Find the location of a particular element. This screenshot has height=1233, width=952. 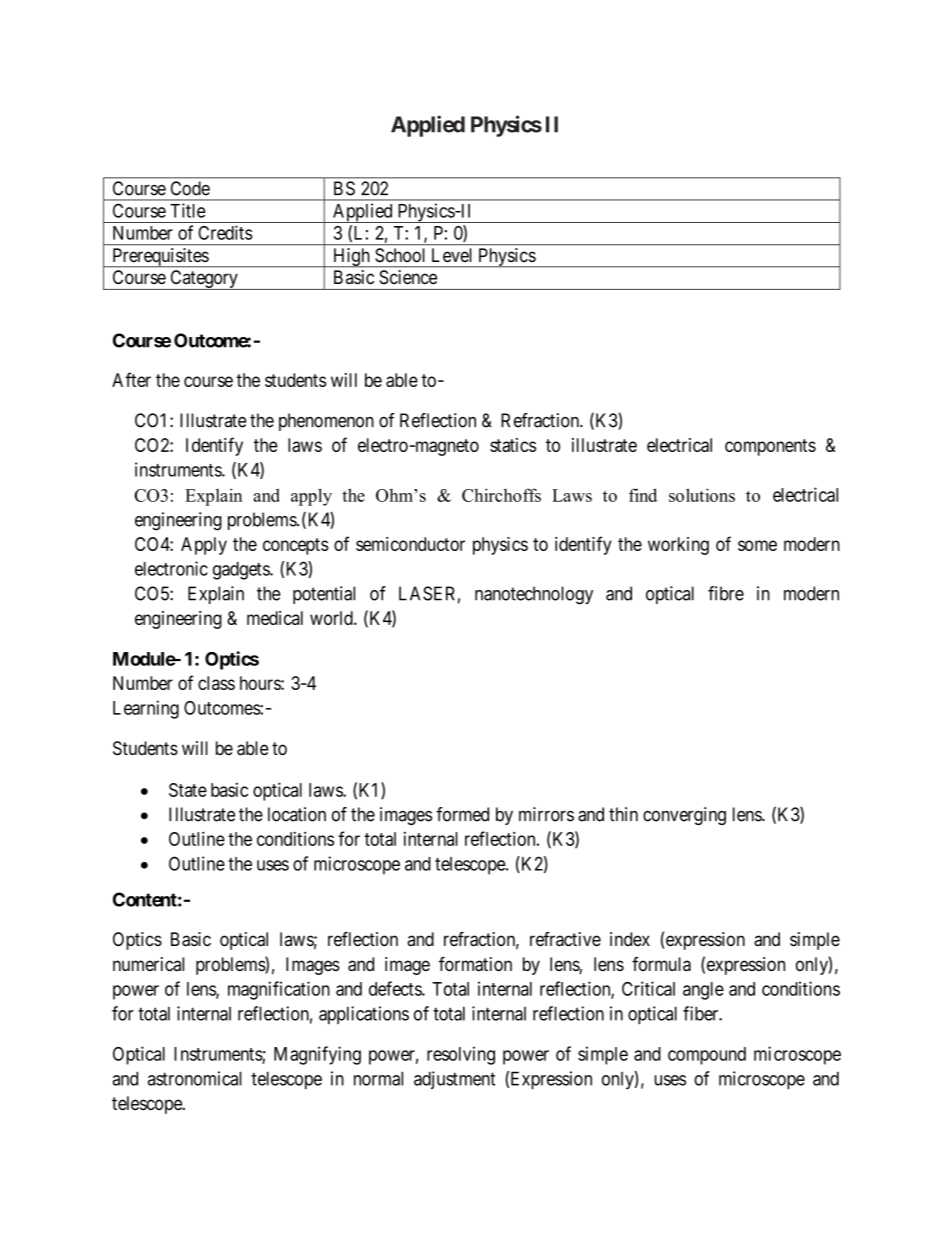

astronomical is located at coordinates (195, 1078).
